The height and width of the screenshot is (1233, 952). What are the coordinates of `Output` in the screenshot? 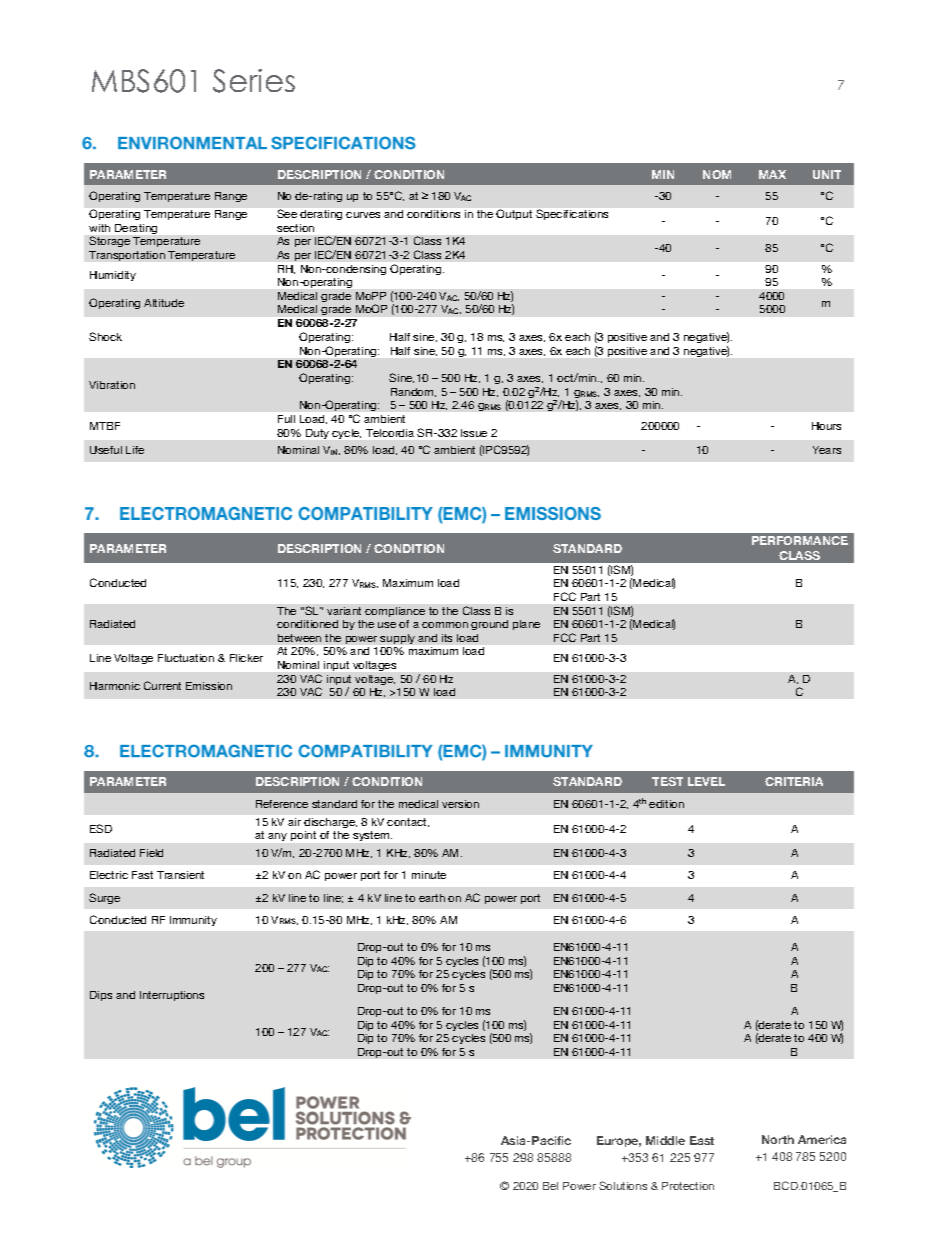 It's located at (514, 214).
